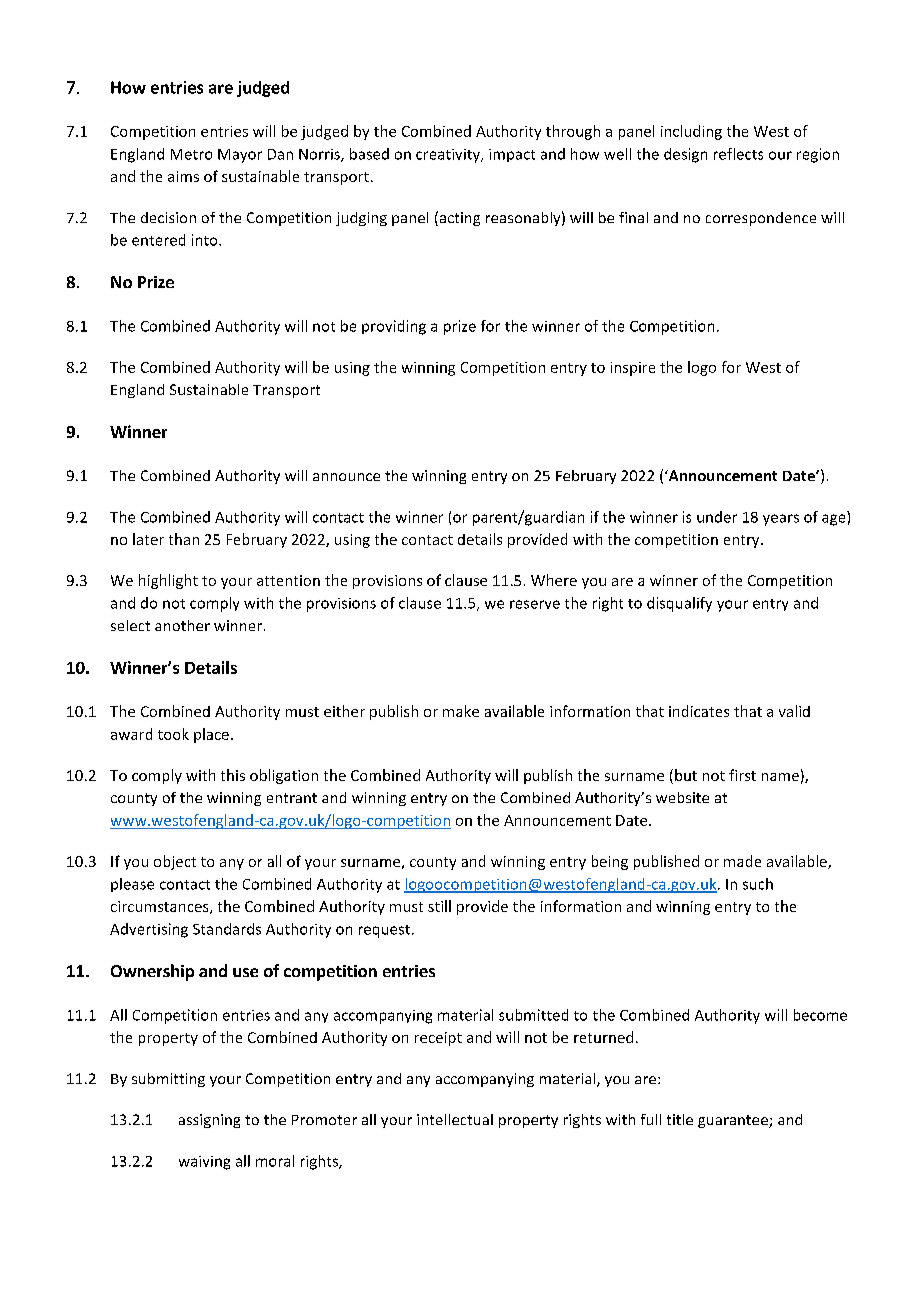 Image resolution: width=924 pixels, height=1308 pixels. I want to click on assigning, so click(209, 1121).
